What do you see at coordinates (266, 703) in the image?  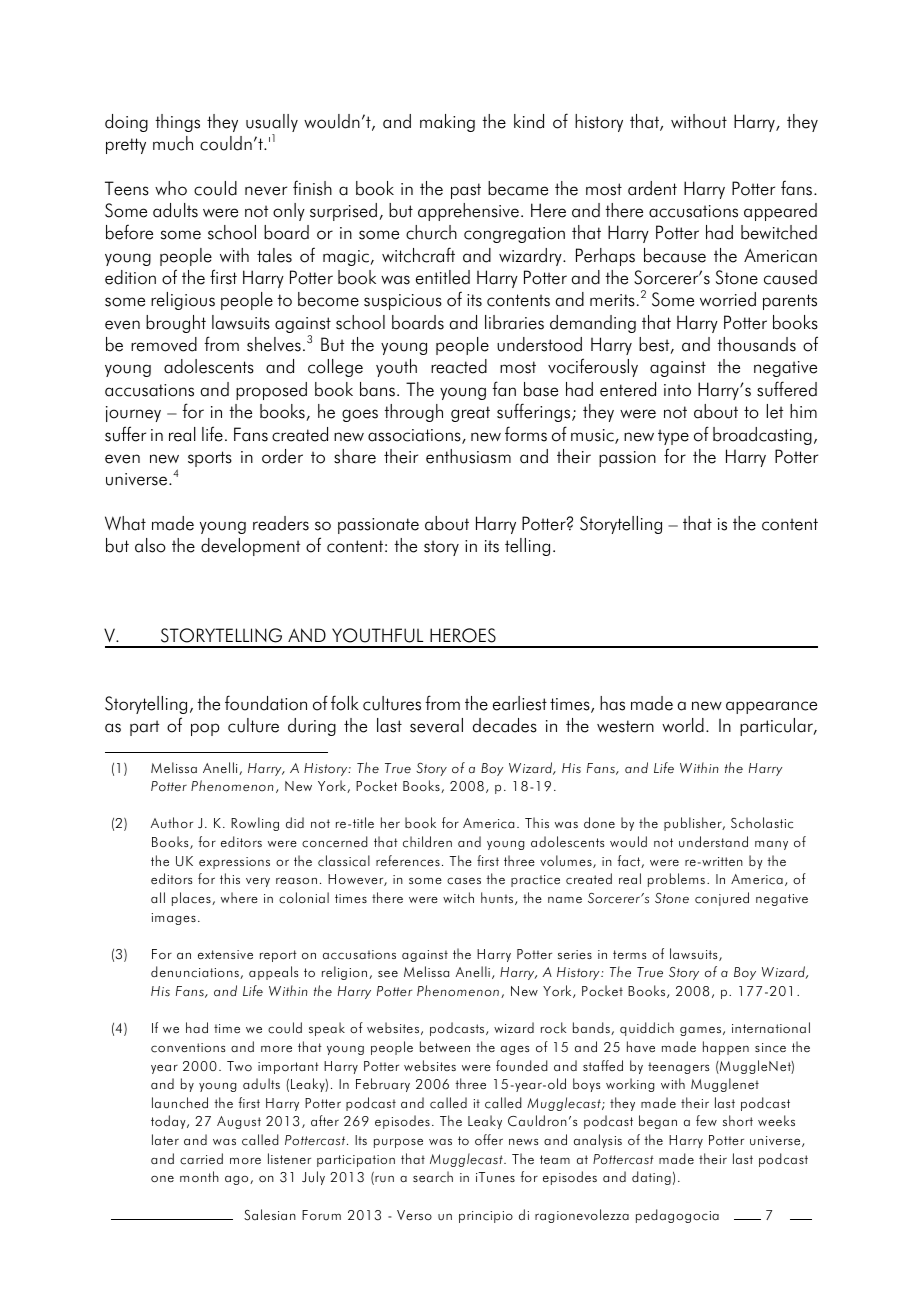 I see `foundation` at bounding box center [266, 703].
